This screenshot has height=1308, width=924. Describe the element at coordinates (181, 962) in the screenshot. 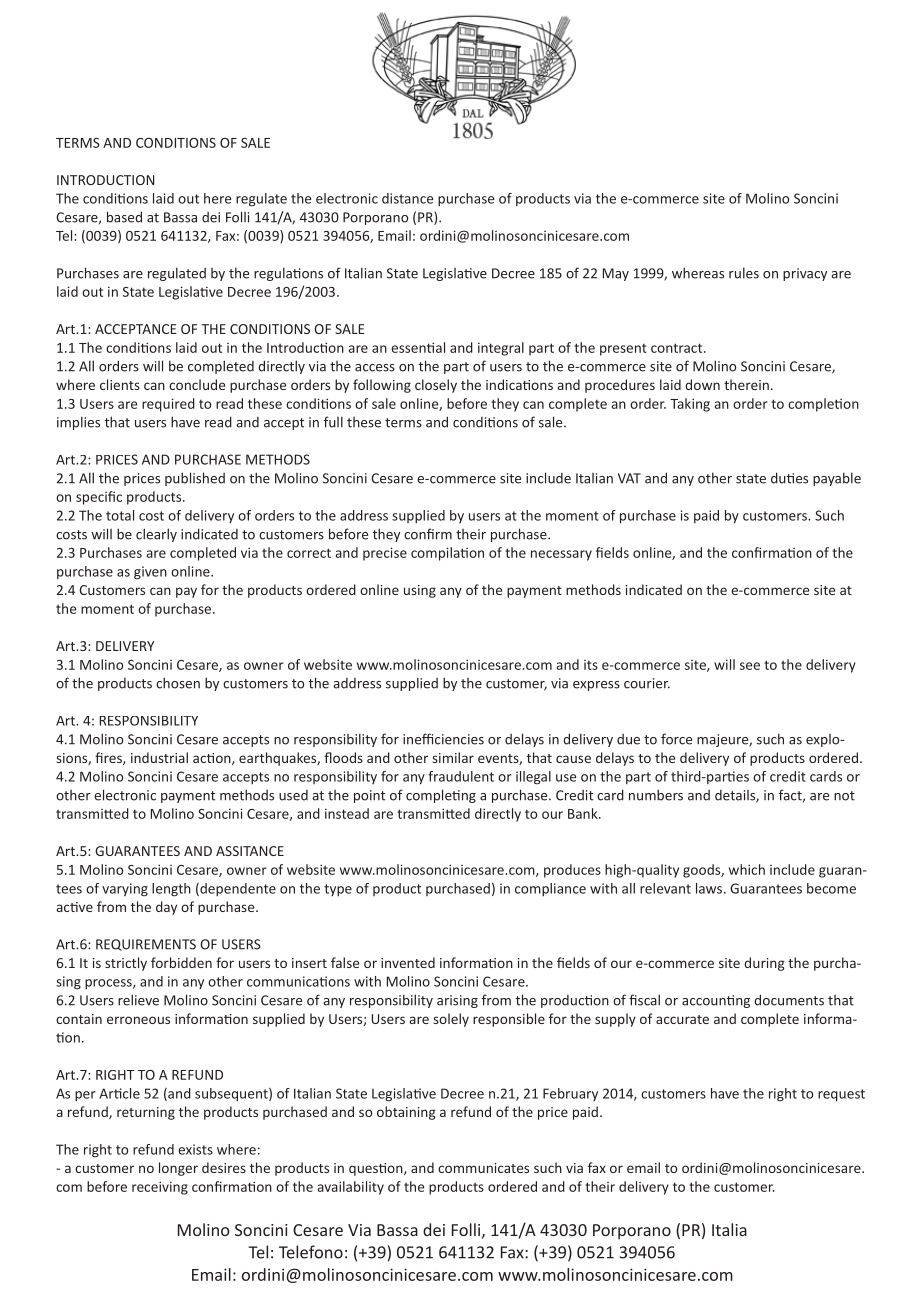

I see `forbidden` at that location.
